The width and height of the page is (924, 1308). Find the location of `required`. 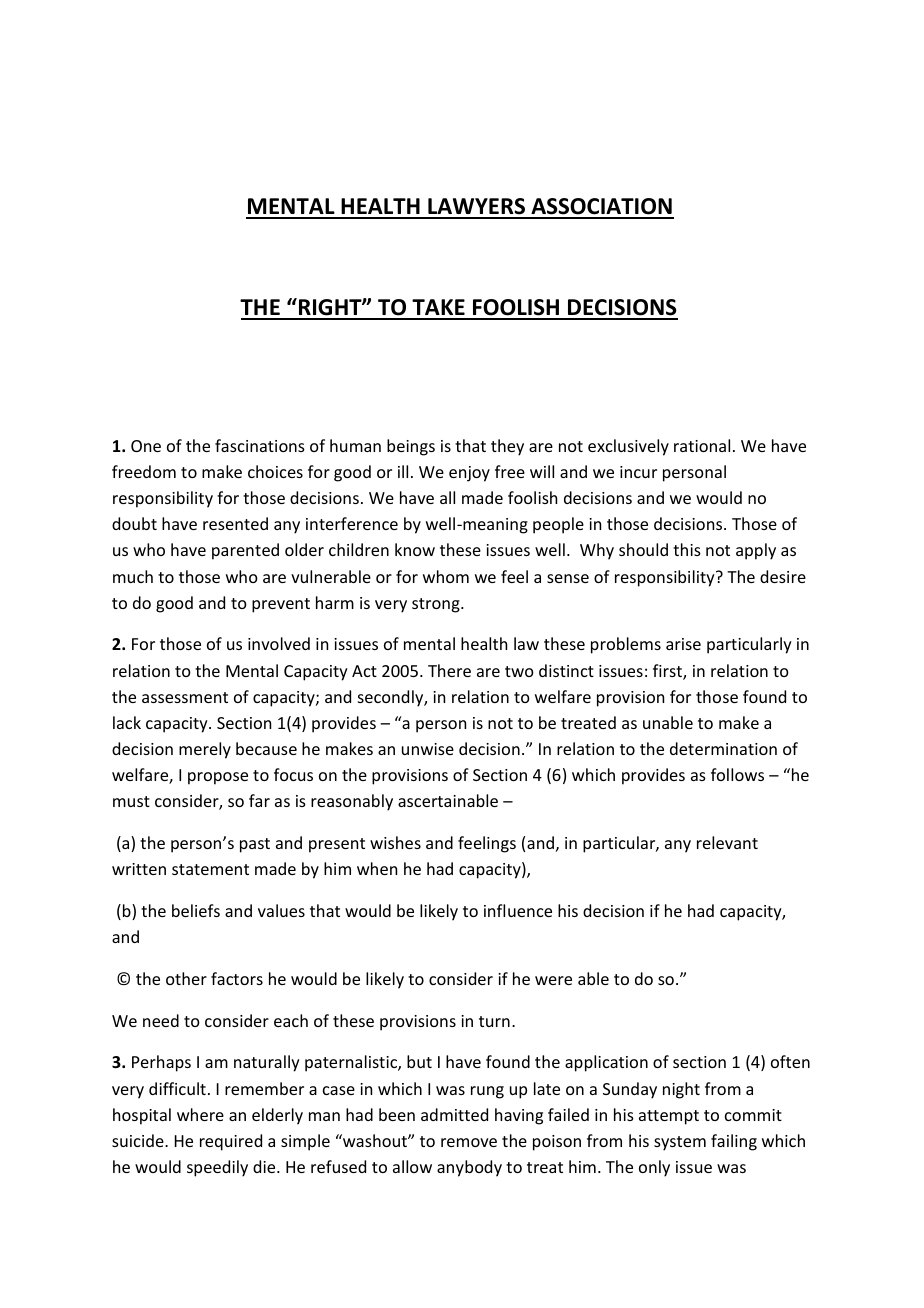

required is located at coordinates (231, 1142).
